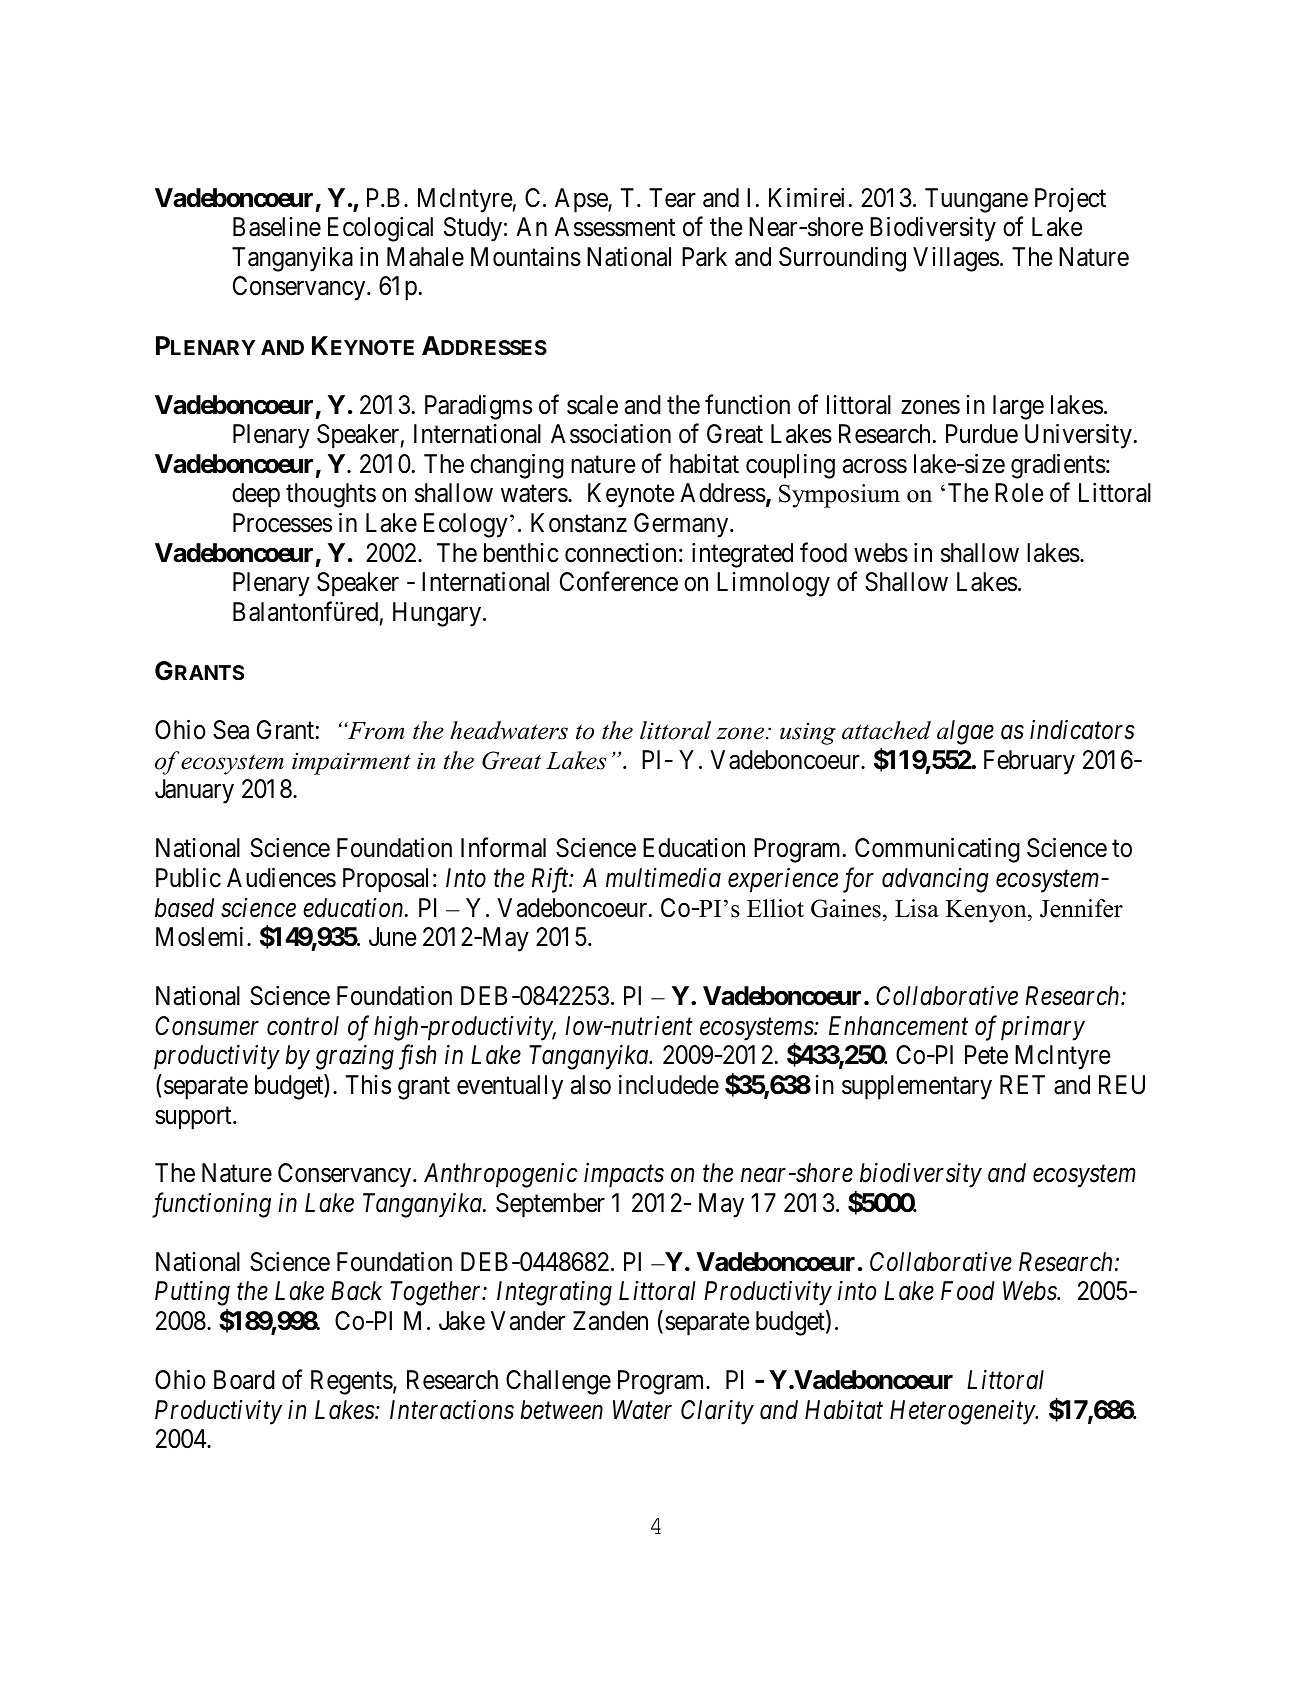  What do you see at coordinates (368, 1085) in the image?
I see `This` at bounding box center [368, 1085].
